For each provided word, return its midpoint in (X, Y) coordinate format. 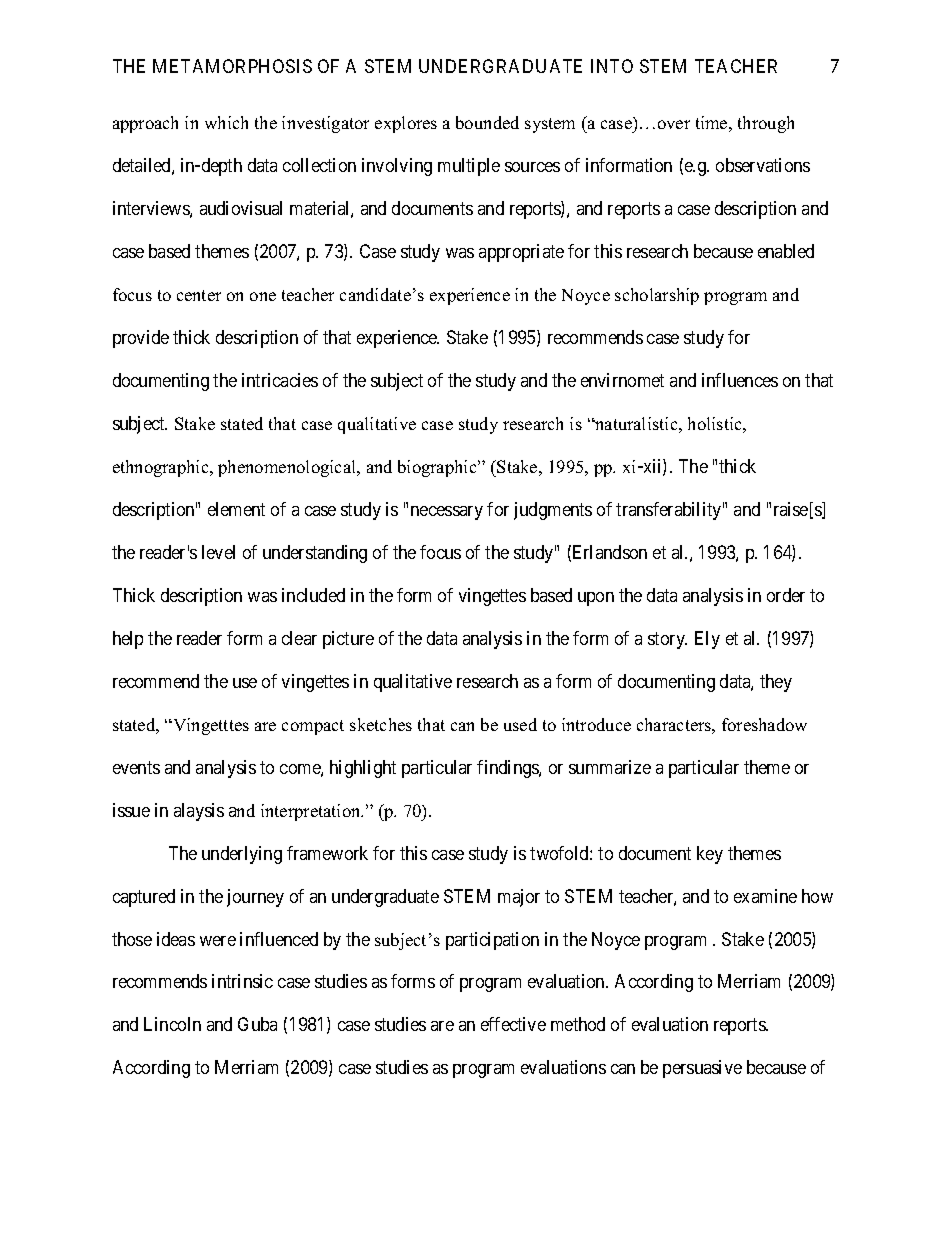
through (766, 124)
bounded (487, 122)
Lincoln (172, 1024)
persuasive (702, 1069)
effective (513, 1024)
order (786, 595)
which (226, 122)
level (218, 552)
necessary (447, 513)
